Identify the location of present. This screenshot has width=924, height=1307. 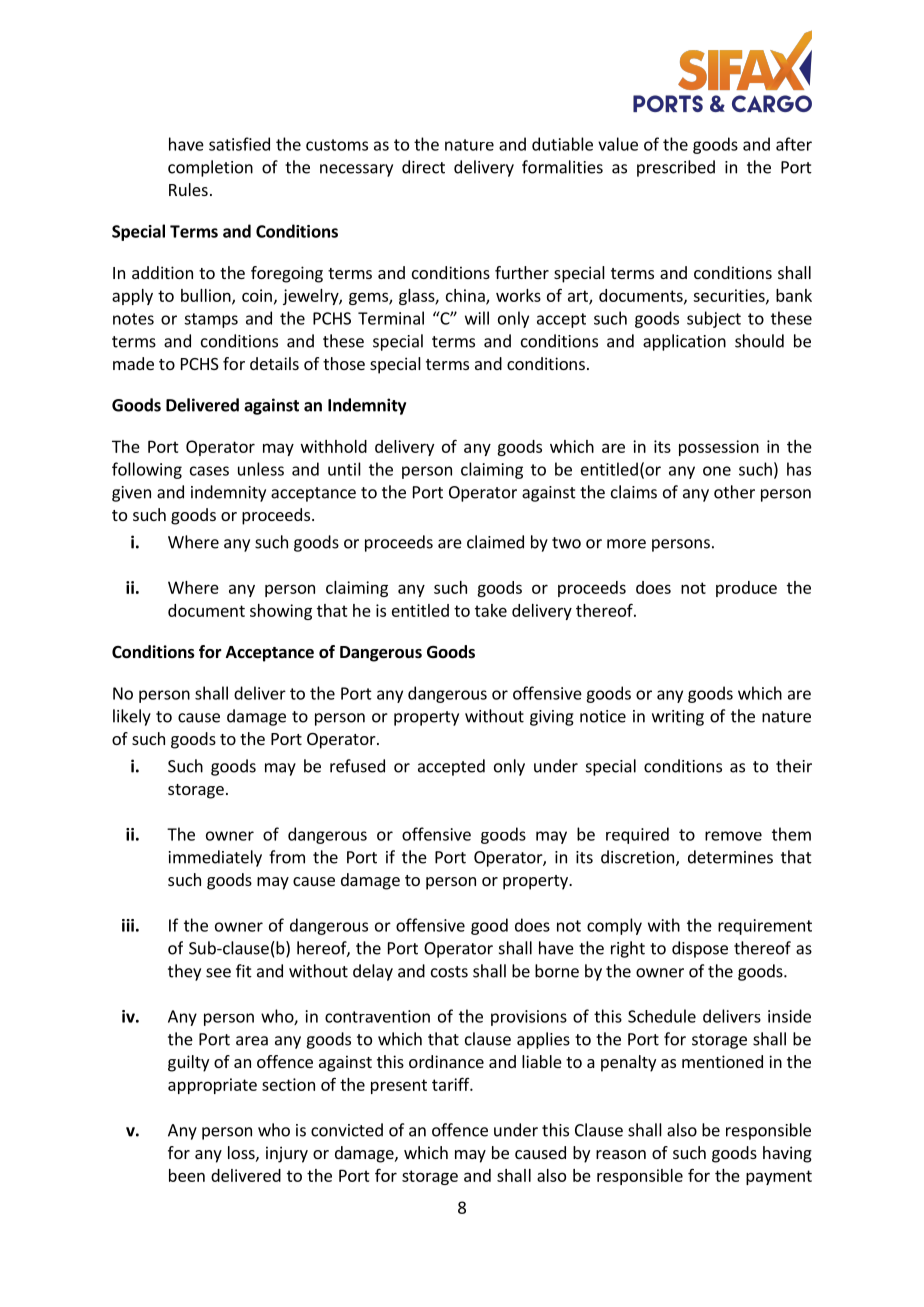
(399, 1086).
